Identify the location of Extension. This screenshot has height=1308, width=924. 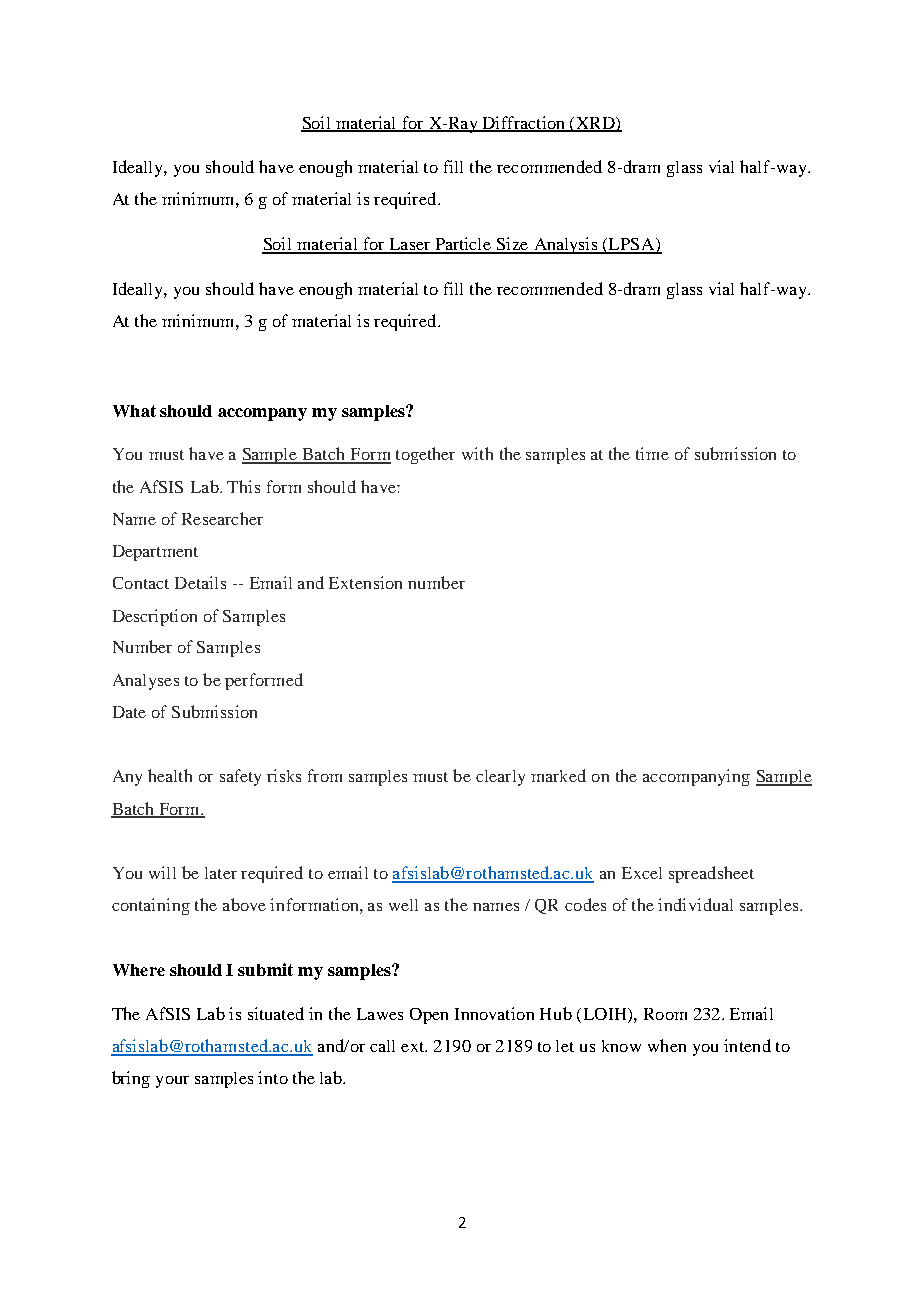
(365, 582).
